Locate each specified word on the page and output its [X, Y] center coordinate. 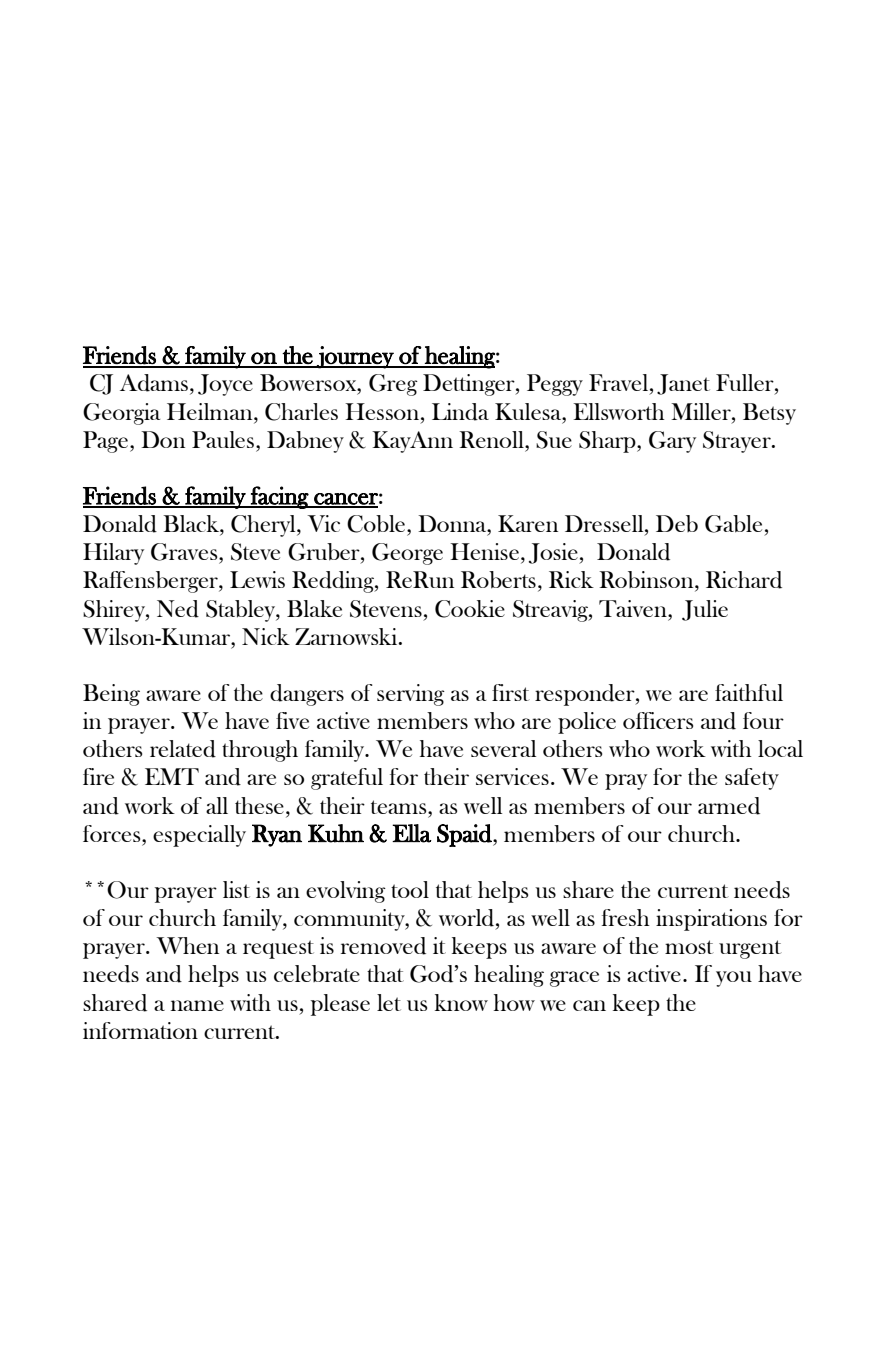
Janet [683, 384]
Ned [178, 609]
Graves [185, 552]
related [183, 749]
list [236, 889]
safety [752, 779]
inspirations [711, 920]
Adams [154, 383]
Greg [393, 385]
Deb [677, 523]
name [197, 1005]
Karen [528, 523]
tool [410, 889]
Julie [705, 610]
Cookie [470, 609]
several [503, 748]
